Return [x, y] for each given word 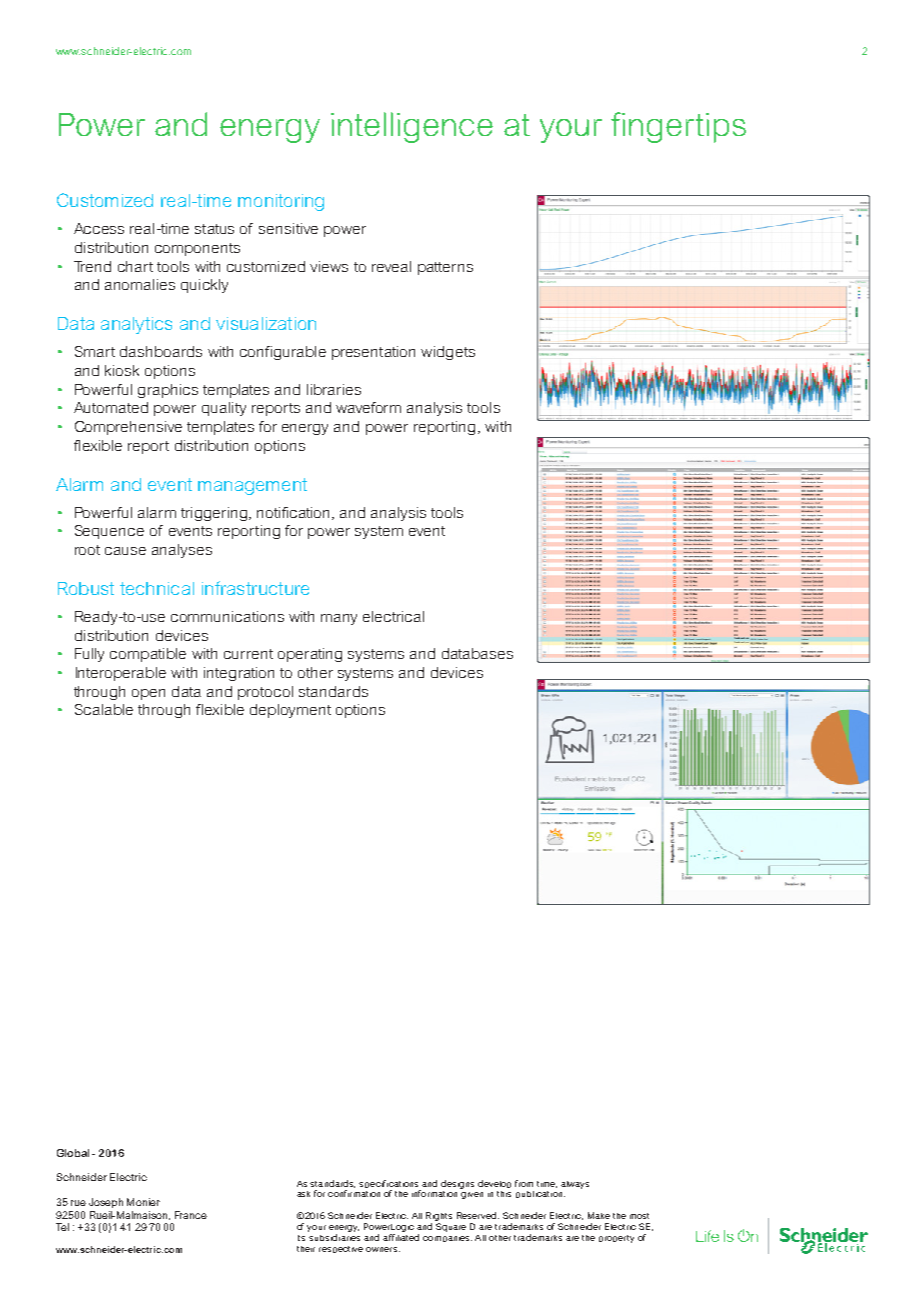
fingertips [678, 127]
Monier [143, 1202]
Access [99, 228]
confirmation [354, 1193]
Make [599, 1215]
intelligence [412, 127]
